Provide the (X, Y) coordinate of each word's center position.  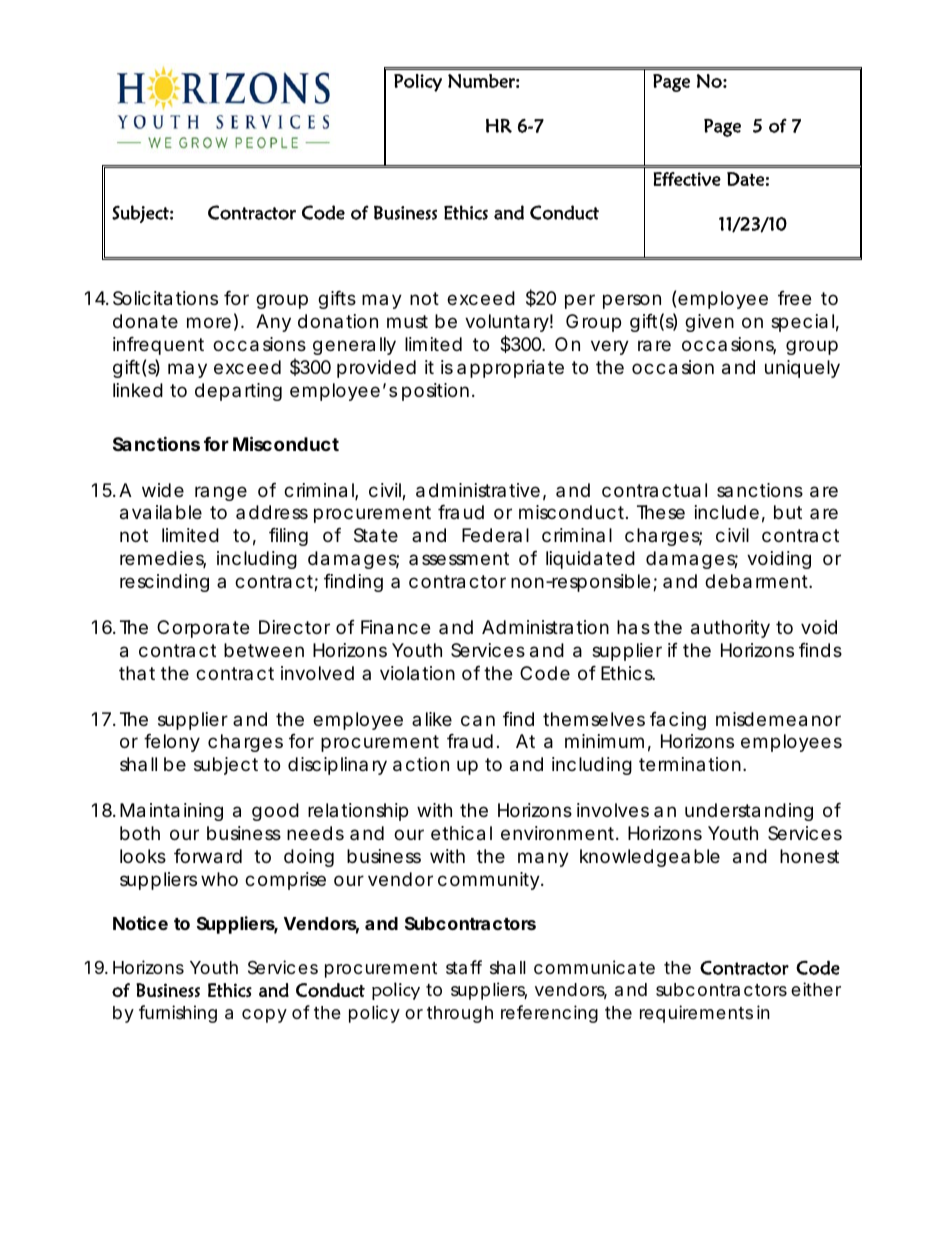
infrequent (158, 346)
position (435, 392)
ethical (461, 833)
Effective (687, 179)
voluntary (507, 325)
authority (730, 629)
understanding (749, 812)
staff (464, 967)
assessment (459, 558)
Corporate (203, 629)
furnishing (178, 1014)
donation (338, 321)
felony (172, 743)
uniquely (802, 369)
